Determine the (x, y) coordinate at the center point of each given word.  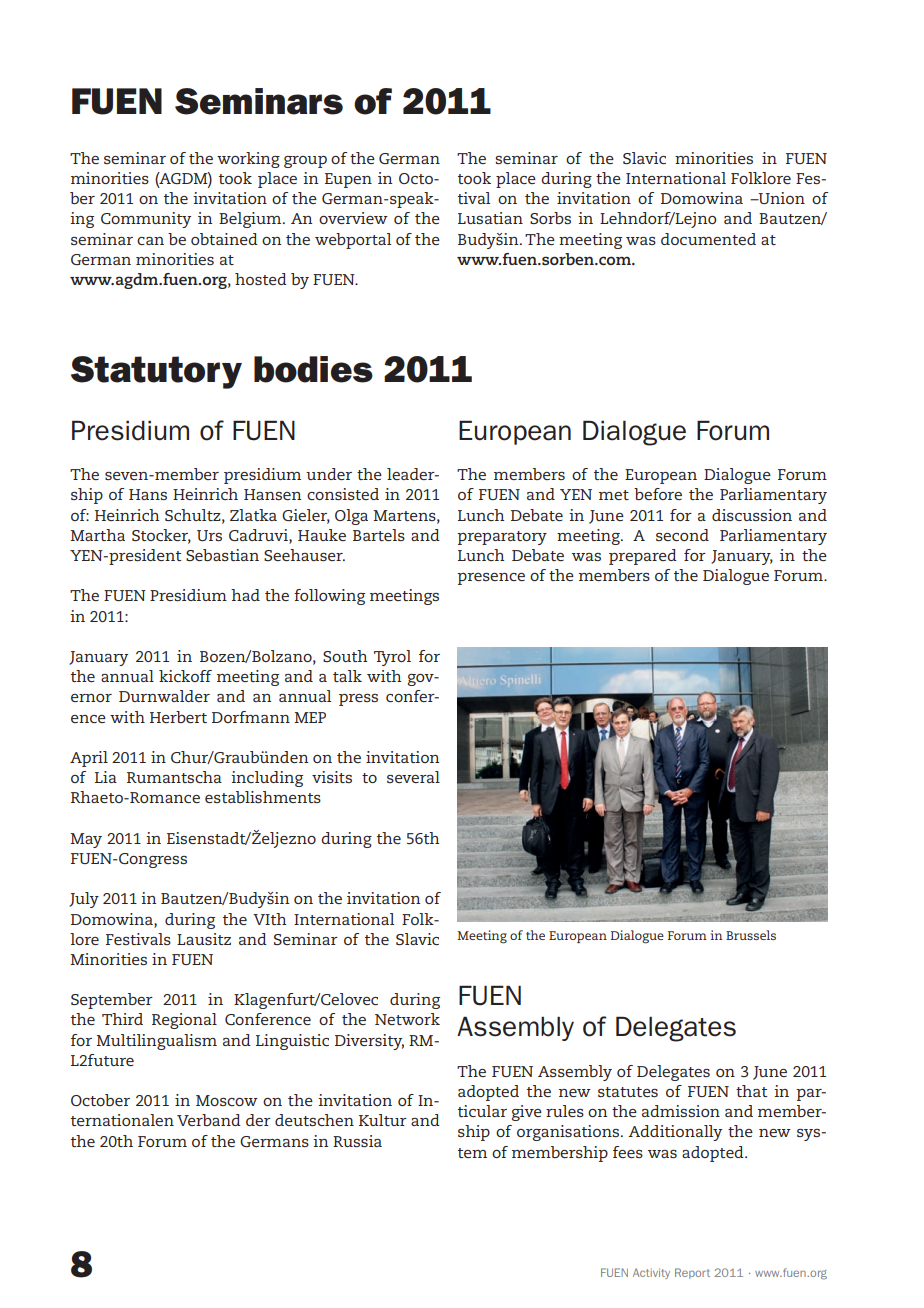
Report (692, 1273)
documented (708, 239)
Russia (357, 1141)
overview (353, 218)
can (150, 241)
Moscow (227, 1100)
